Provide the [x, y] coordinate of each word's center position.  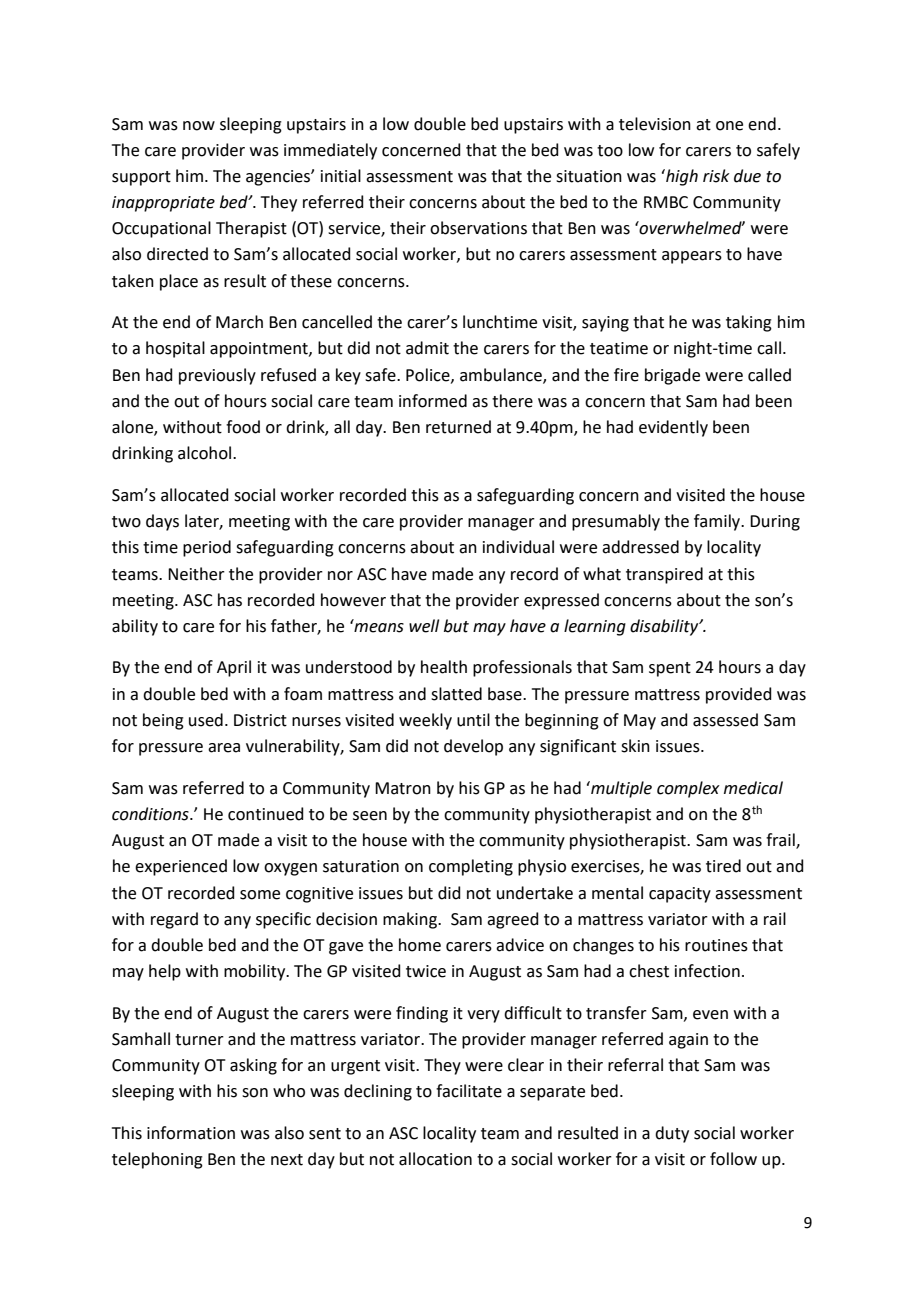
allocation [435, 1159]
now [199, 126]
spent [670, 669]
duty [672, 1134]
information [191, 1133]
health [444, 667]
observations [478, 228]
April [234, 668]
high [681, 177]
